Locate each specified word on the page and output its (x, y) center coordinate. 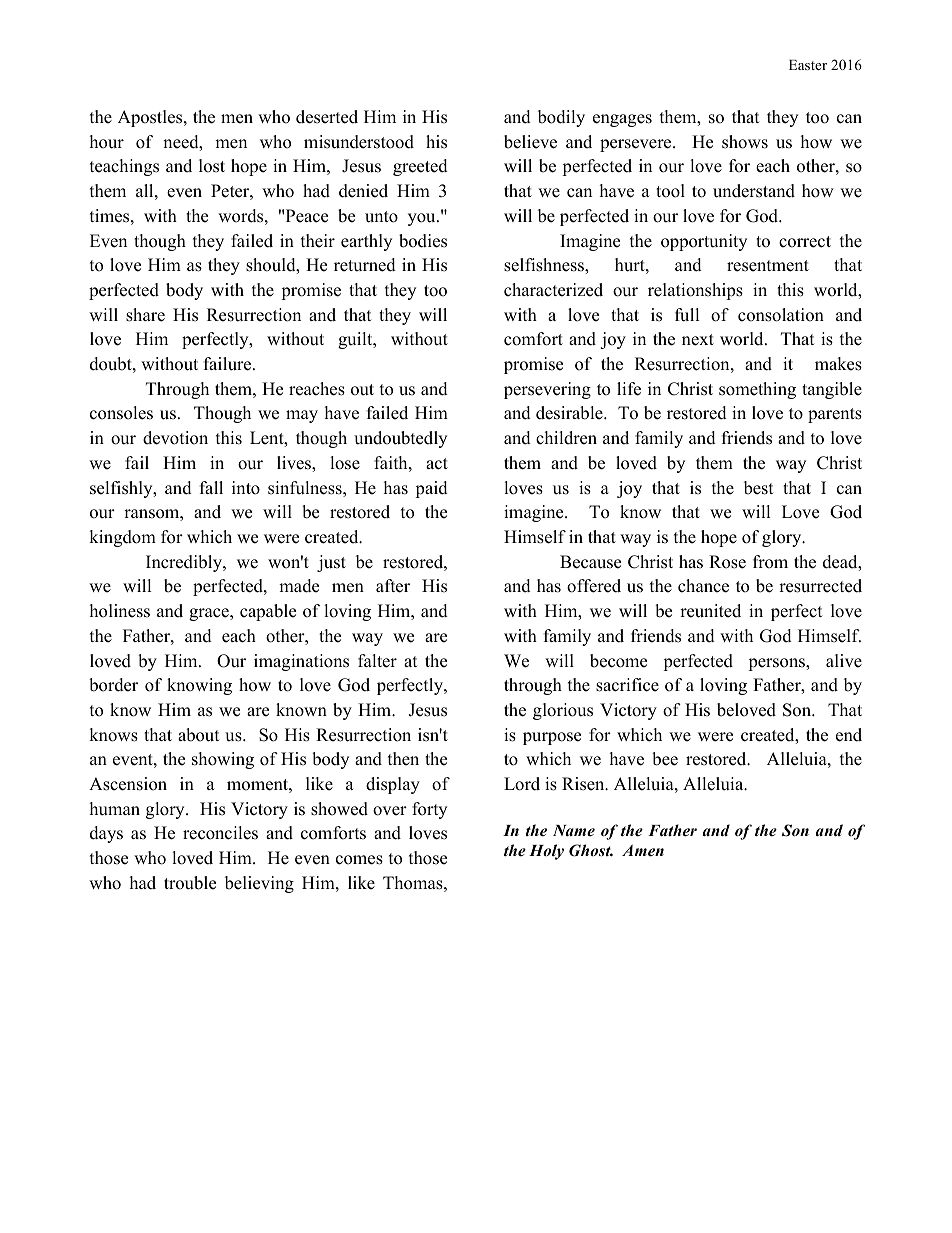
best (759, 488)
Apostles (151, 118)
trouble (190, 883)
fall (211, 487)
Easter (808, 65)
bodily (561, 118)
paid (431, 489)
